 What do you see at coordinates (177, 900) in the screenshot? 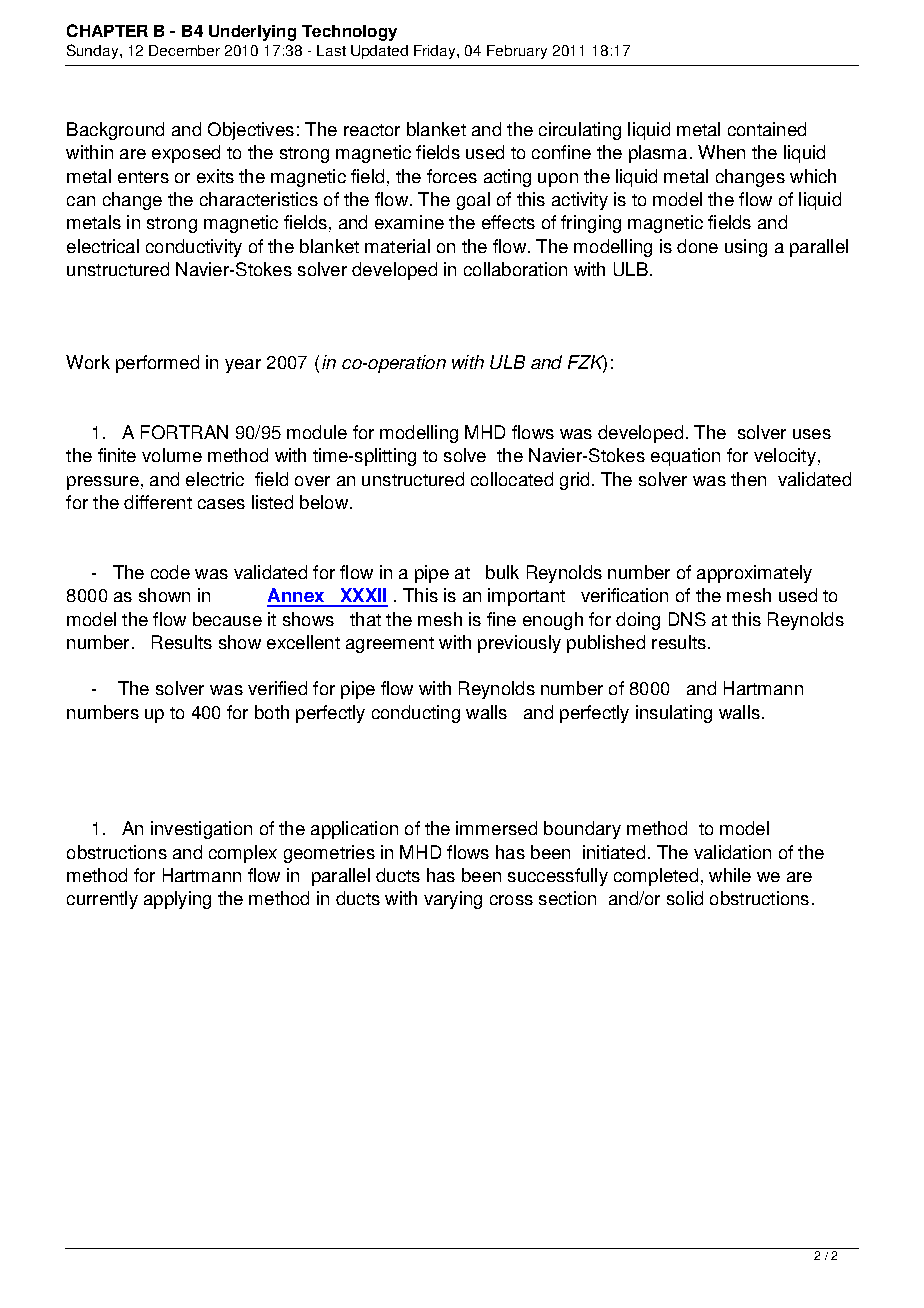
I see `applying` at bounding box center [177, 900].
